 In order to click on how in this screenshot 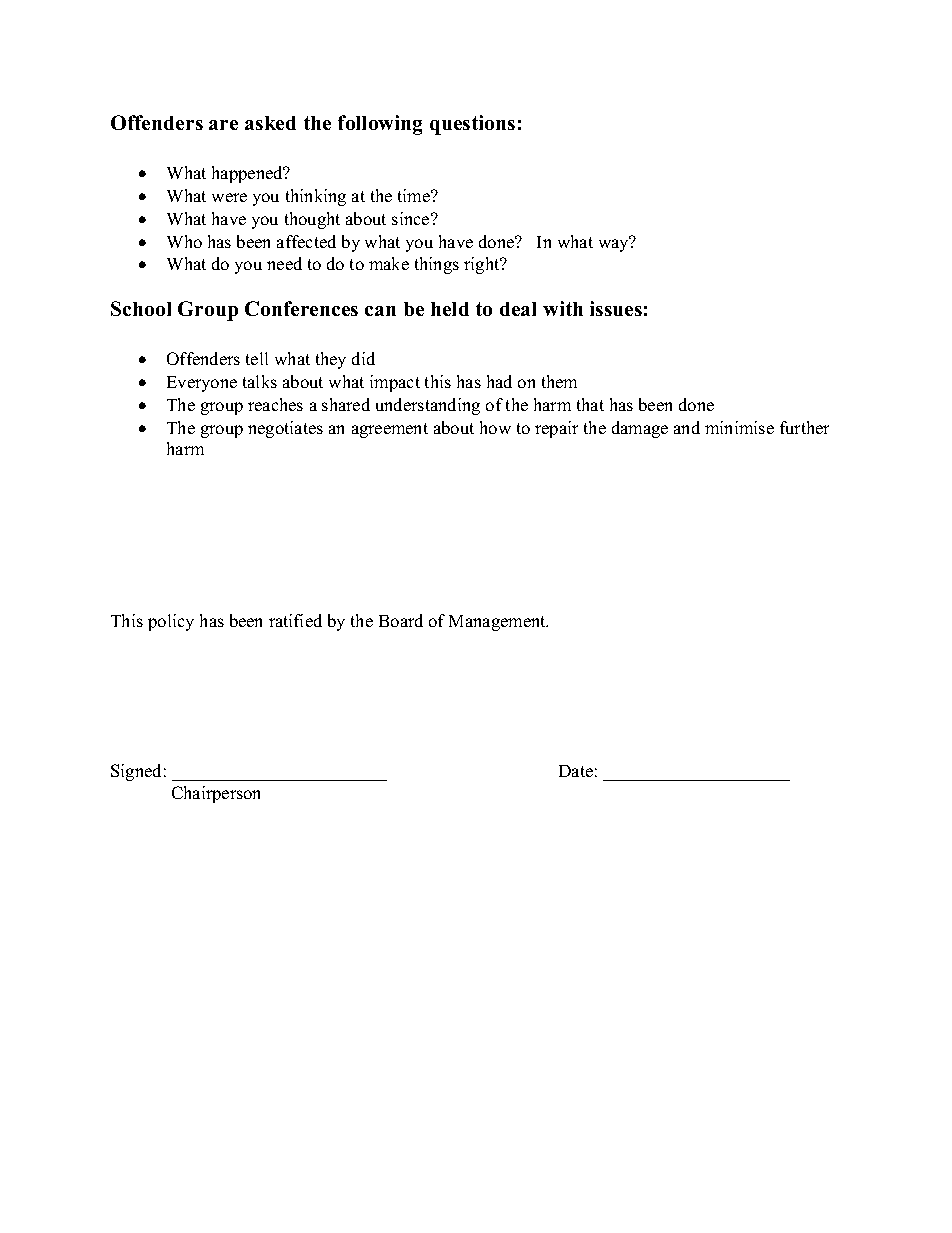, I will do `click(495, 427)`.
